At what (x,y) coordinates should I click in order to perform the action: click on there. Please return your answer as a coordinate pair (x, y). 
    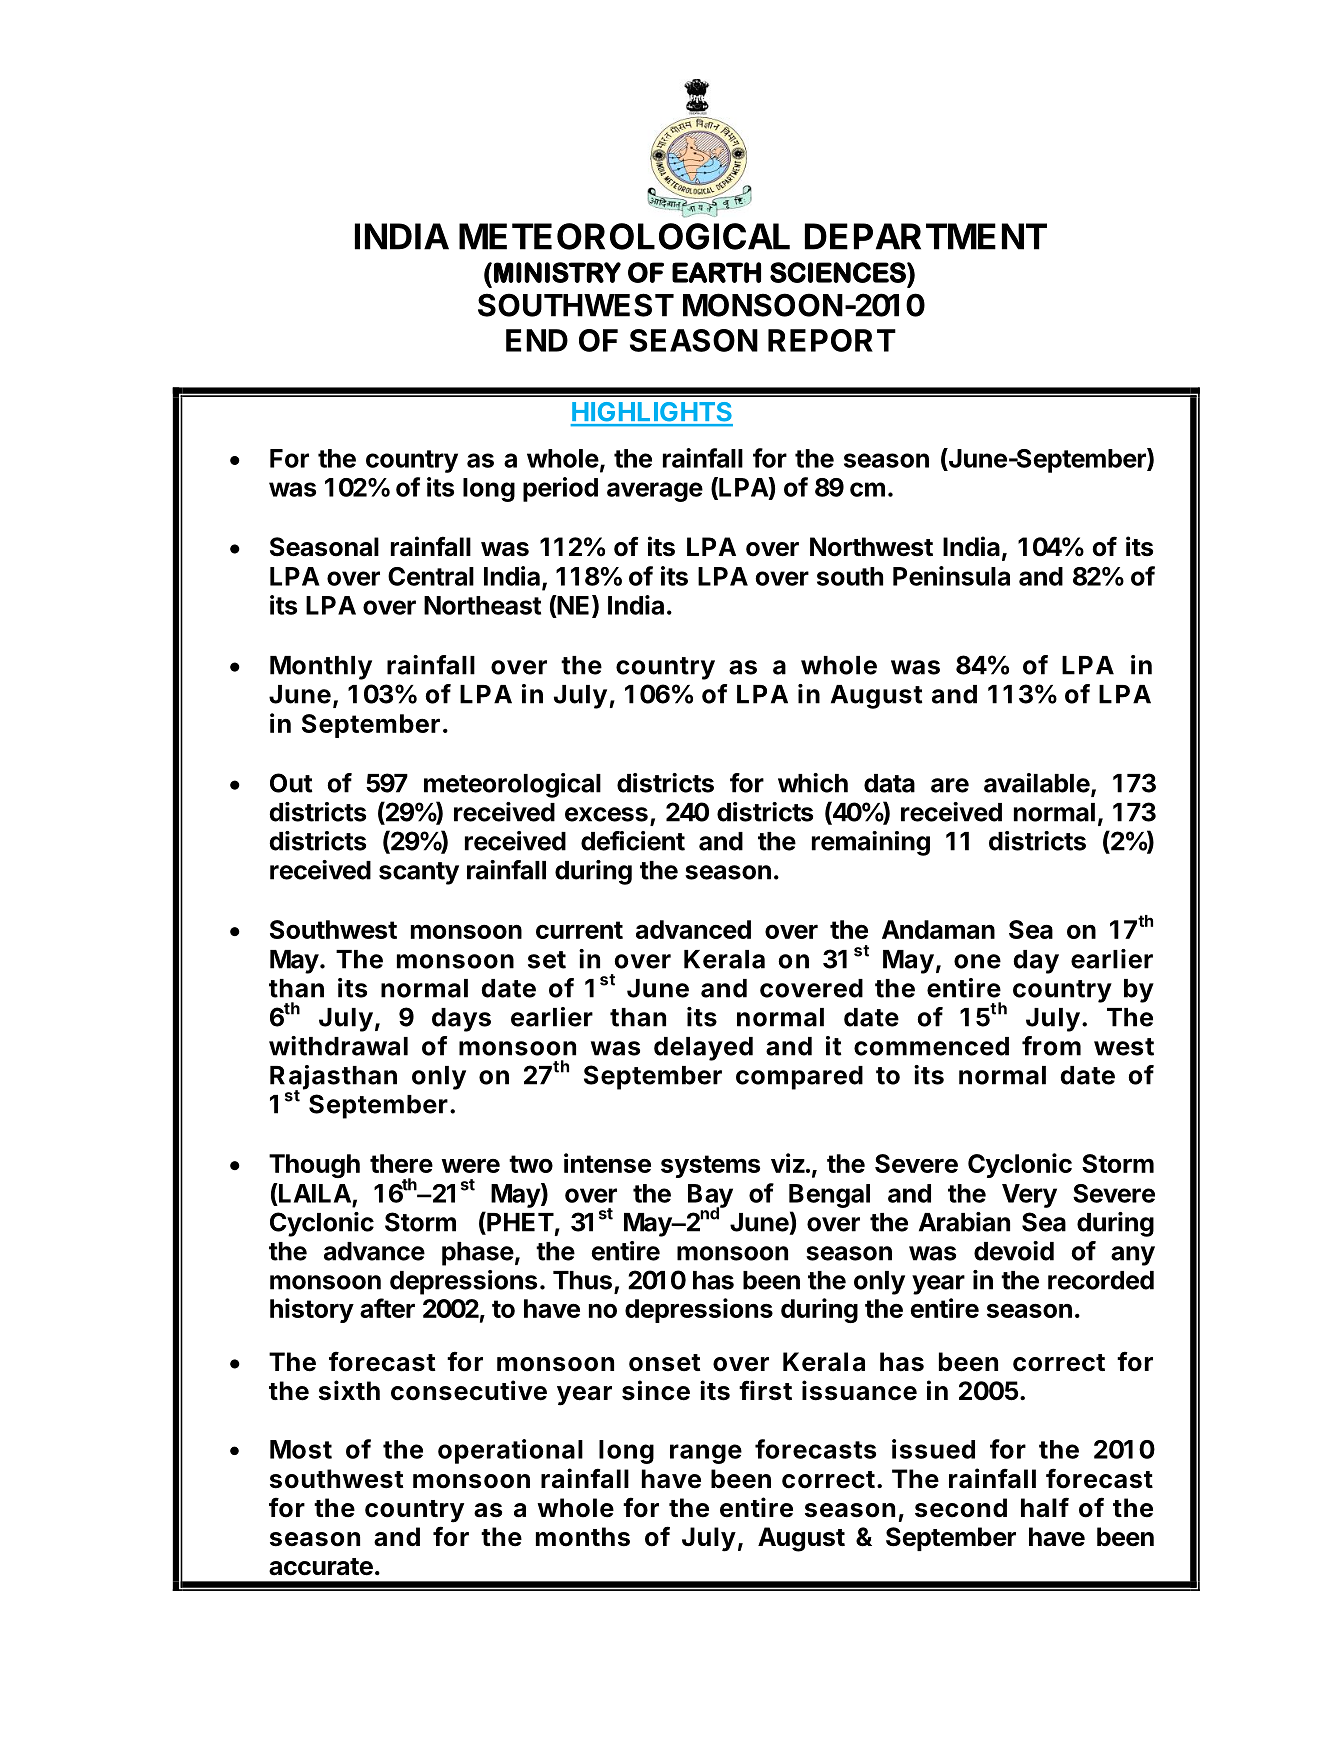
    Looking at the image, I should click on (401, 1163).
